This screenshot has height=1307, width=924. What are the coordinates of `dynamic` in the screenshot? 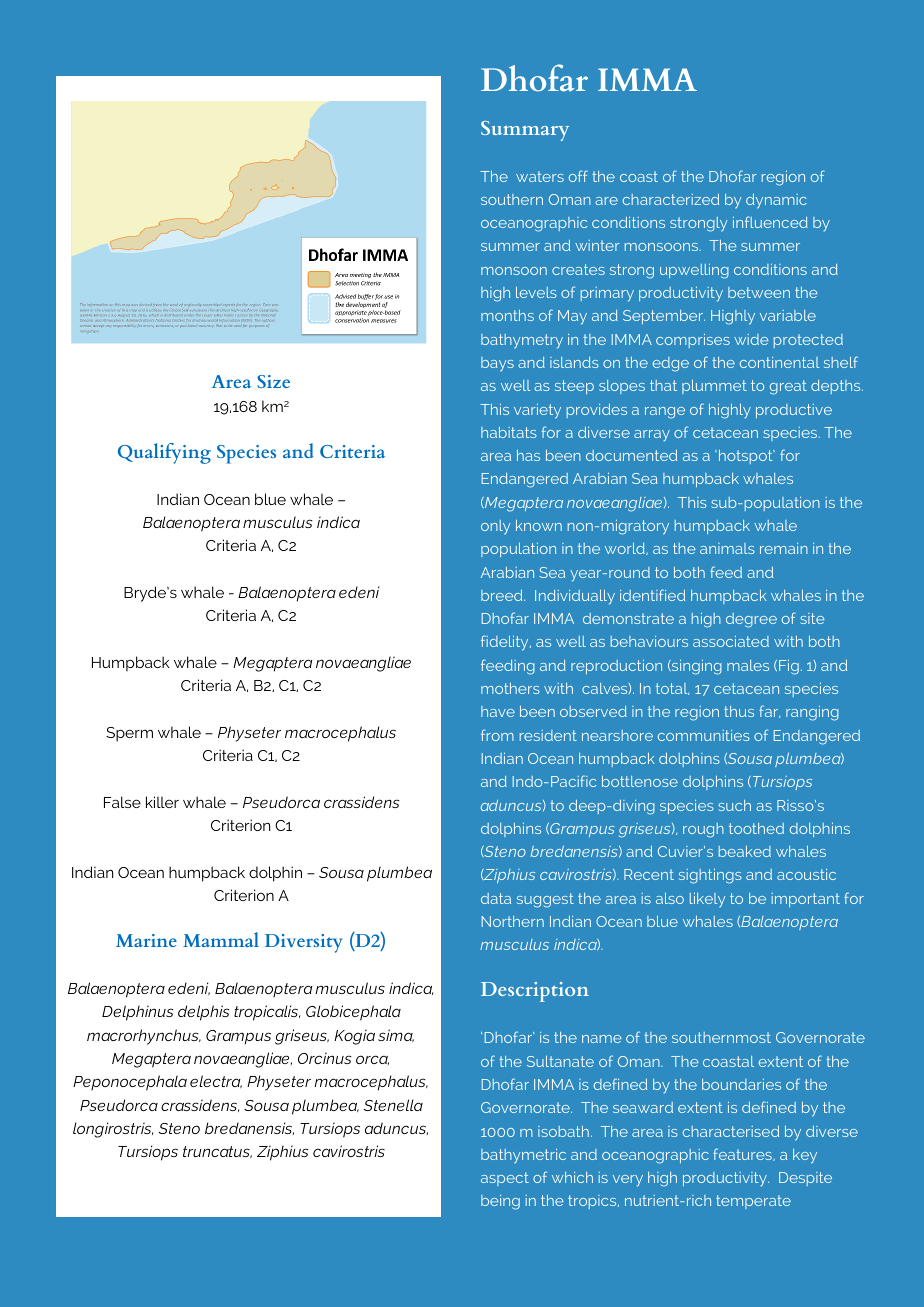 It's located at (776, 201).
